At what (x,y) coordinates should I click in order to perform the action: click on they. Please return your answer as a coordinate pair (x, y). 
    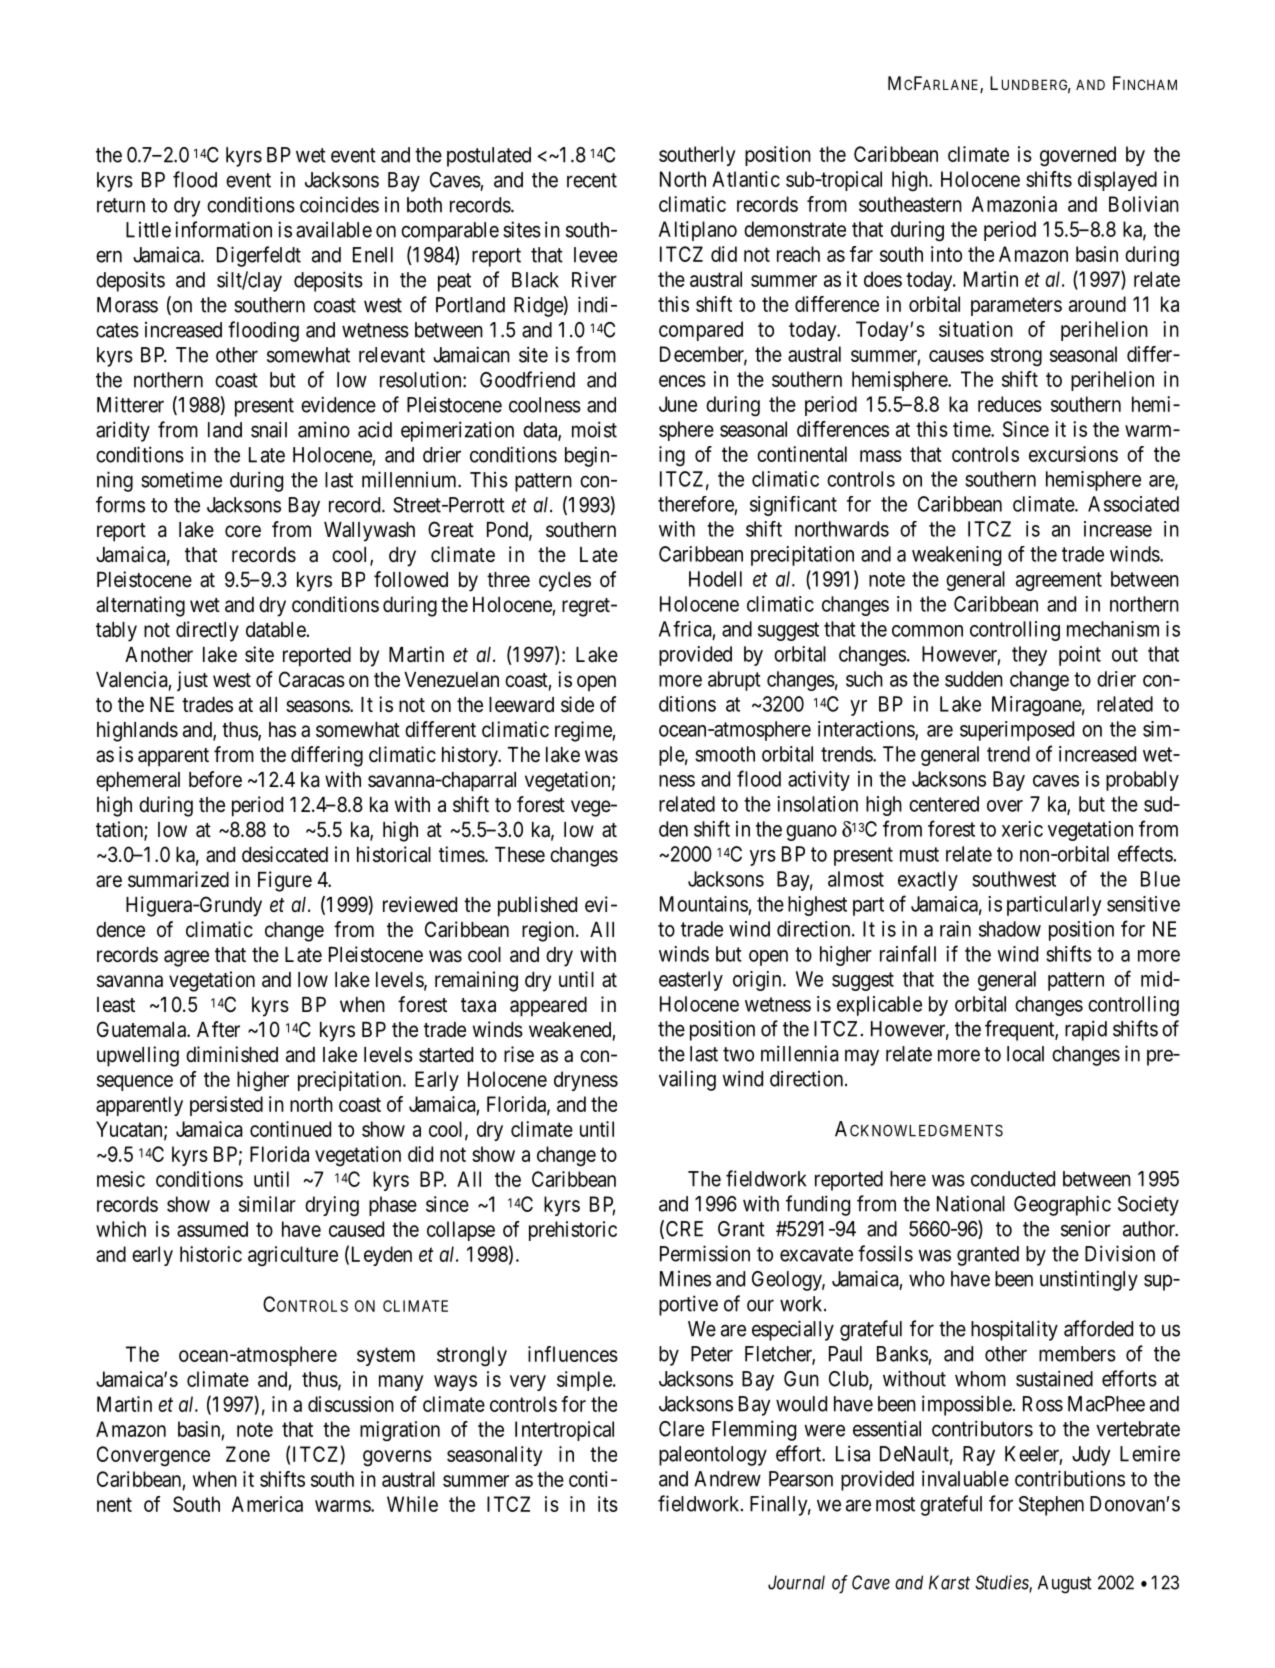
    Looking at the image, I should click on (1029, 656).
